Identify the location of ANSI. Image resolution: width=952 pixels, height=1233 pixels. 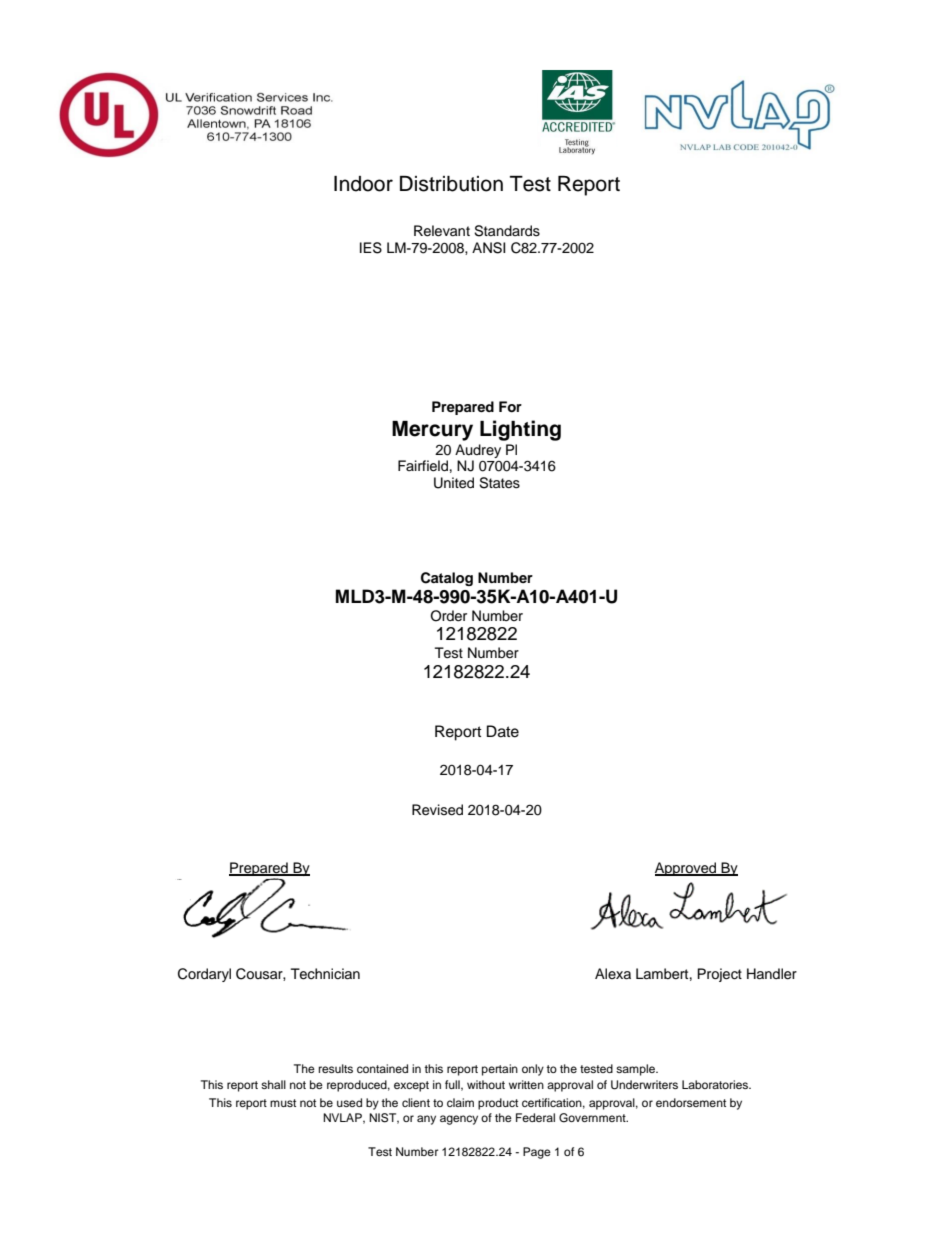
(488, 248).
